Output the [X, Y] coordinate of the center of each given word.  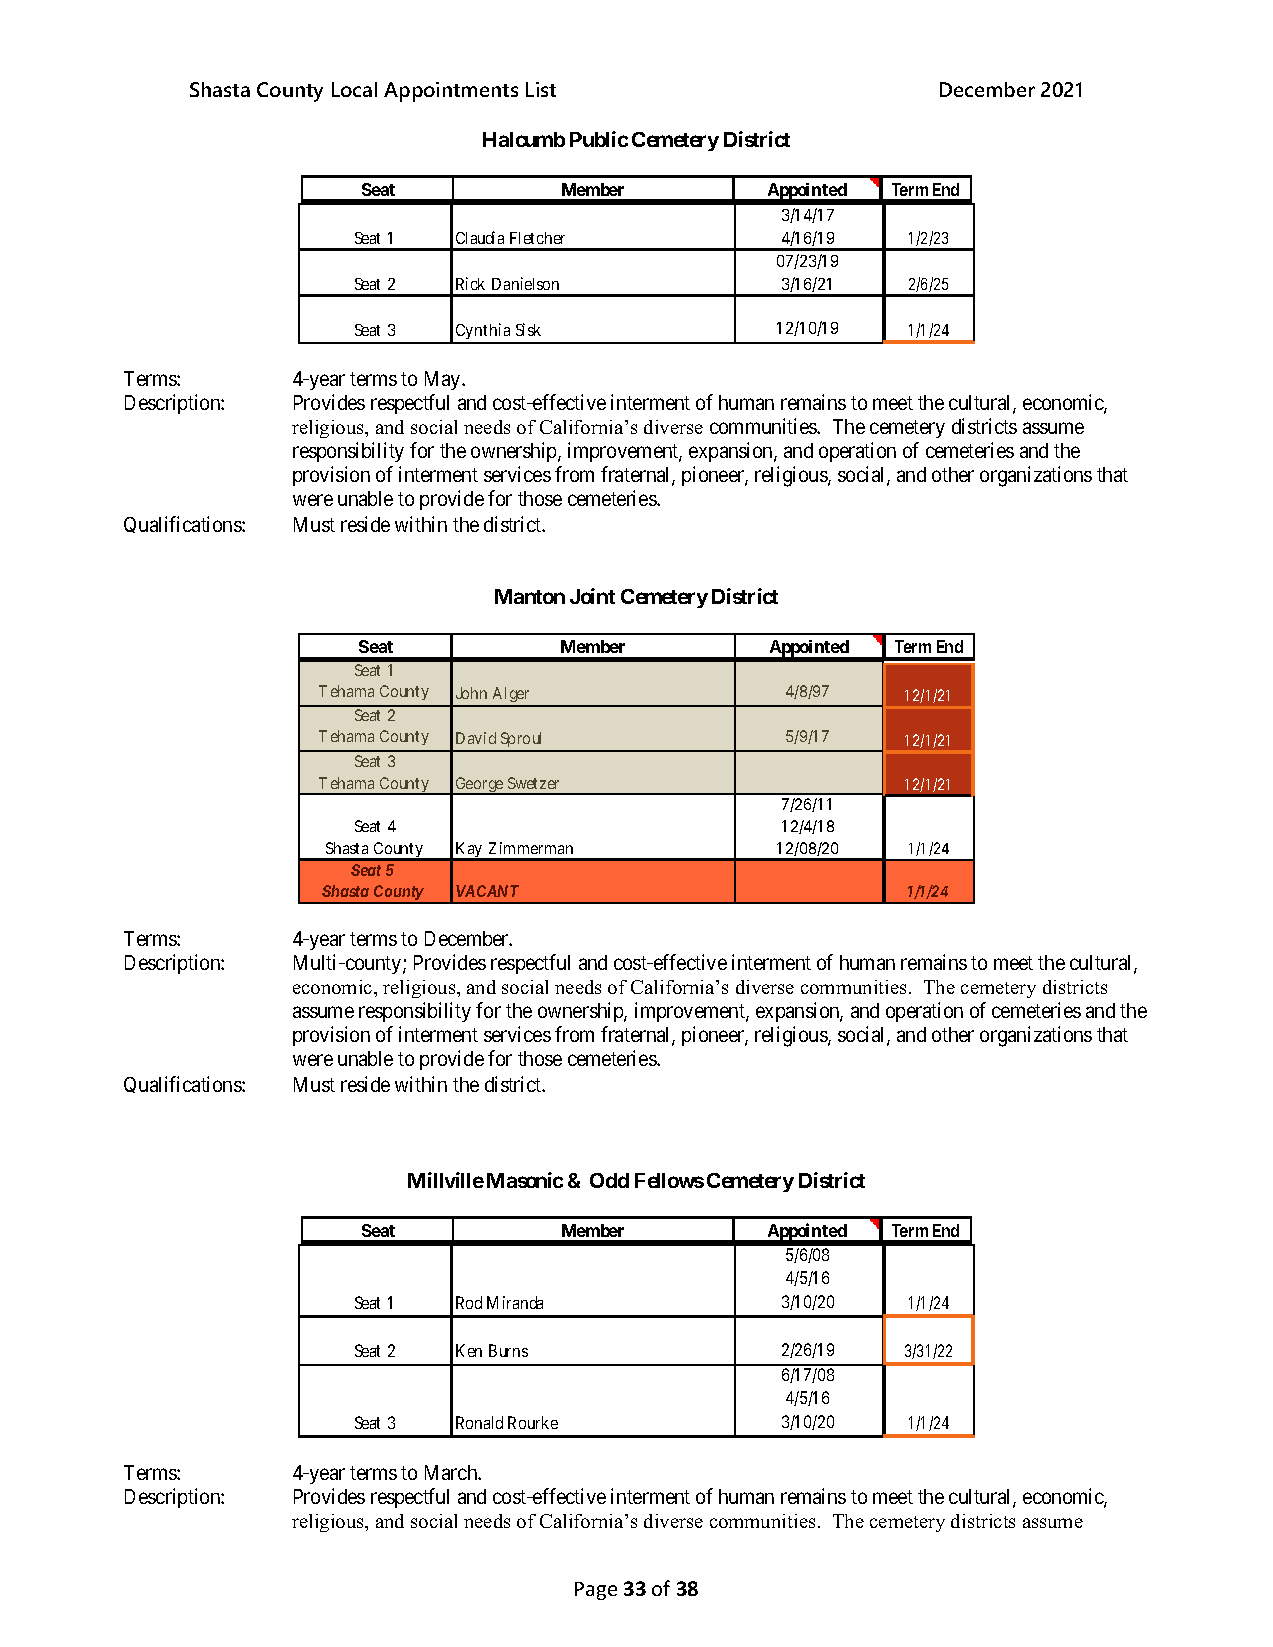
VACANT [487, 891]
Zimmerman [531, 848]
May [444, 380]
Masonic [525, 1180]
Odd [609, 1180]
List [541, 89]
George [479, 786]
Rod [469, 1302]
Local [354, 89]
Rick [470, 283]
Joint [592, 596]
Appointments [451, 92]
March [452, 1472]
